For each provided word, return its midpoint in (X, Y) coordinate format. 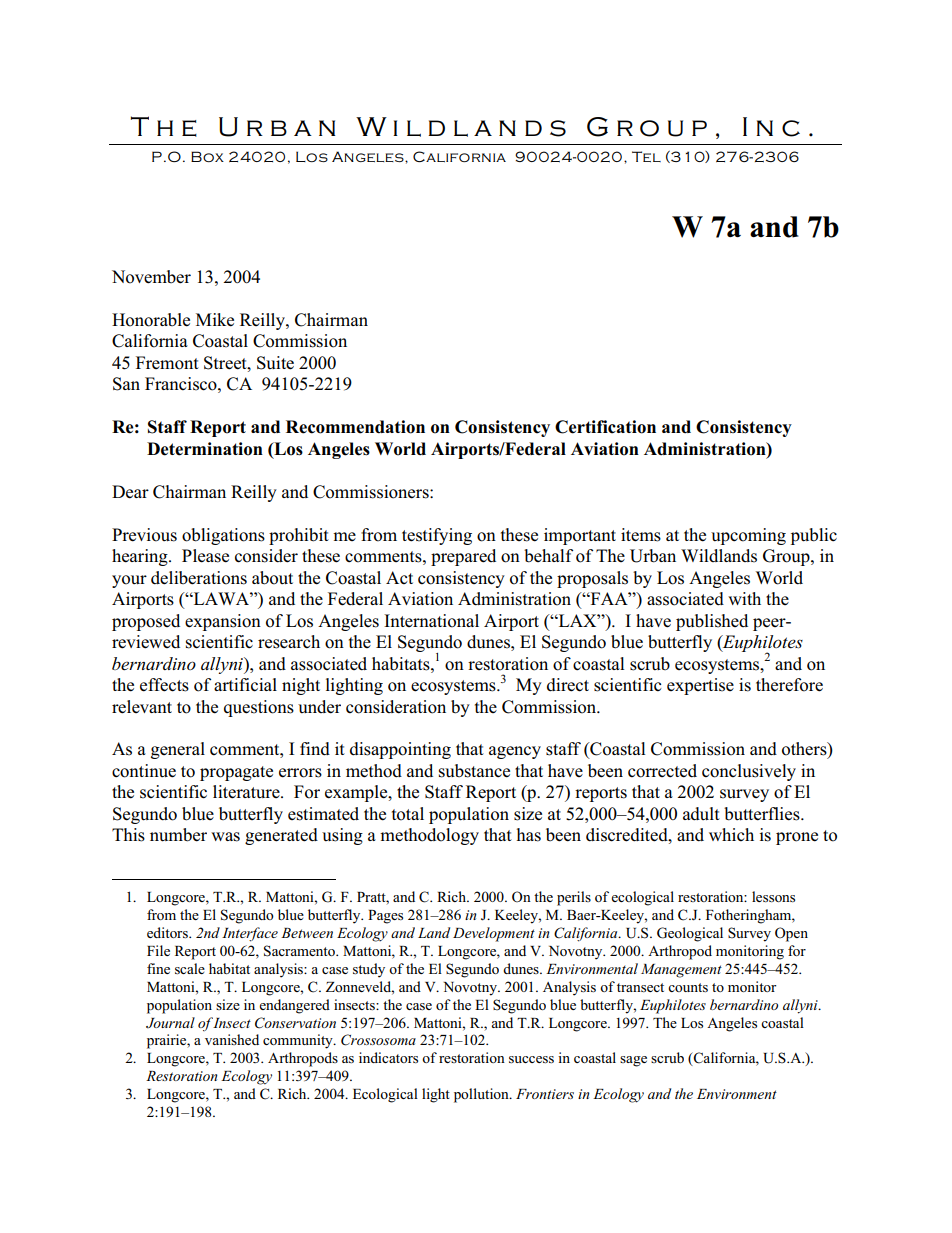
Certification (605, 427)
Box (207, 156)
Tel (646, 156)
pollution (482, 1095)
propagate (236, 773)
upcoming (748, 536)
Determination (205, 449)
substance (474, 771)
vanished (232, 1039)
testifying (437, 536)
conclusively (749, 772)
